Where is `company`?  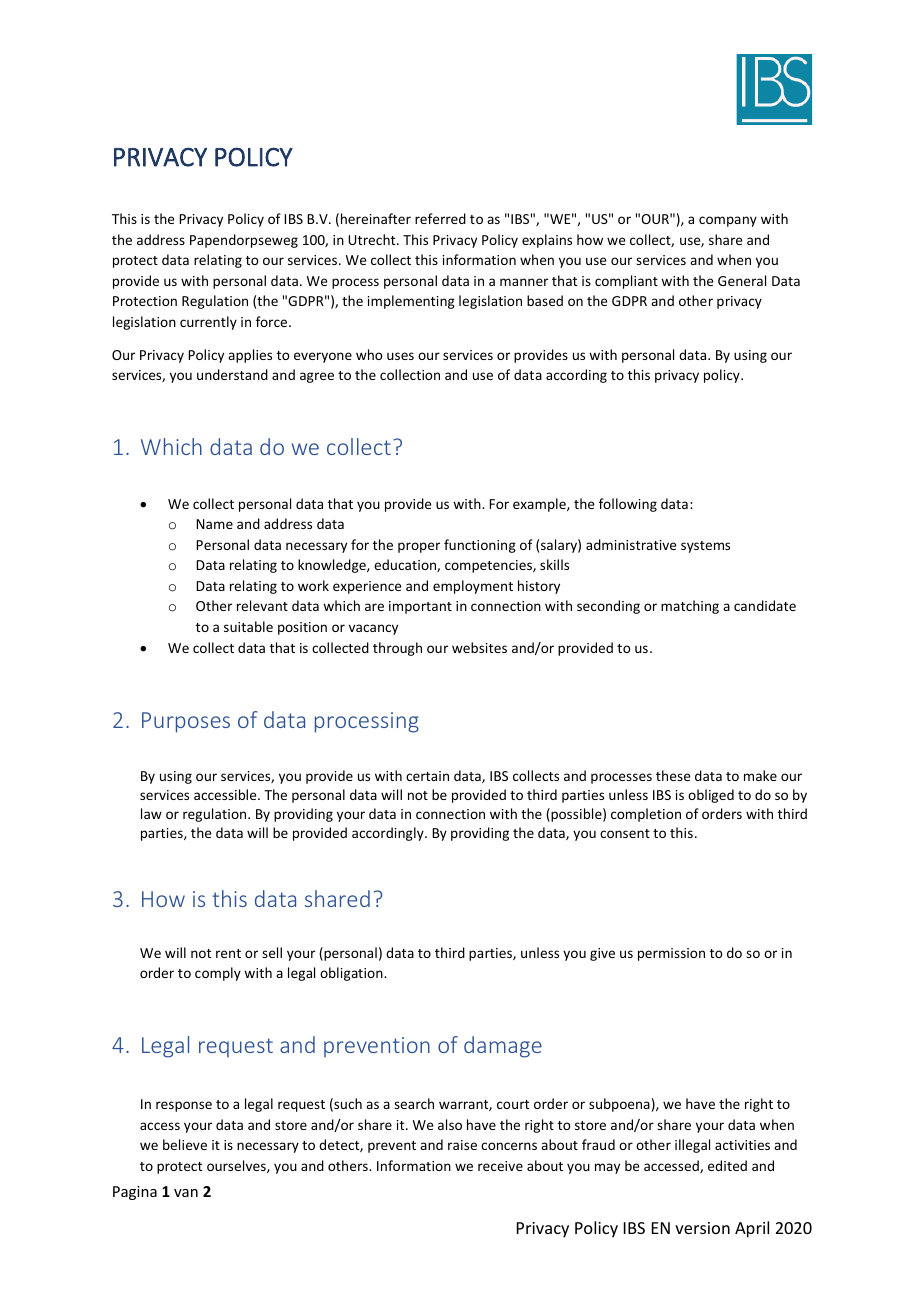 company is located at coordinates (728, 221).
